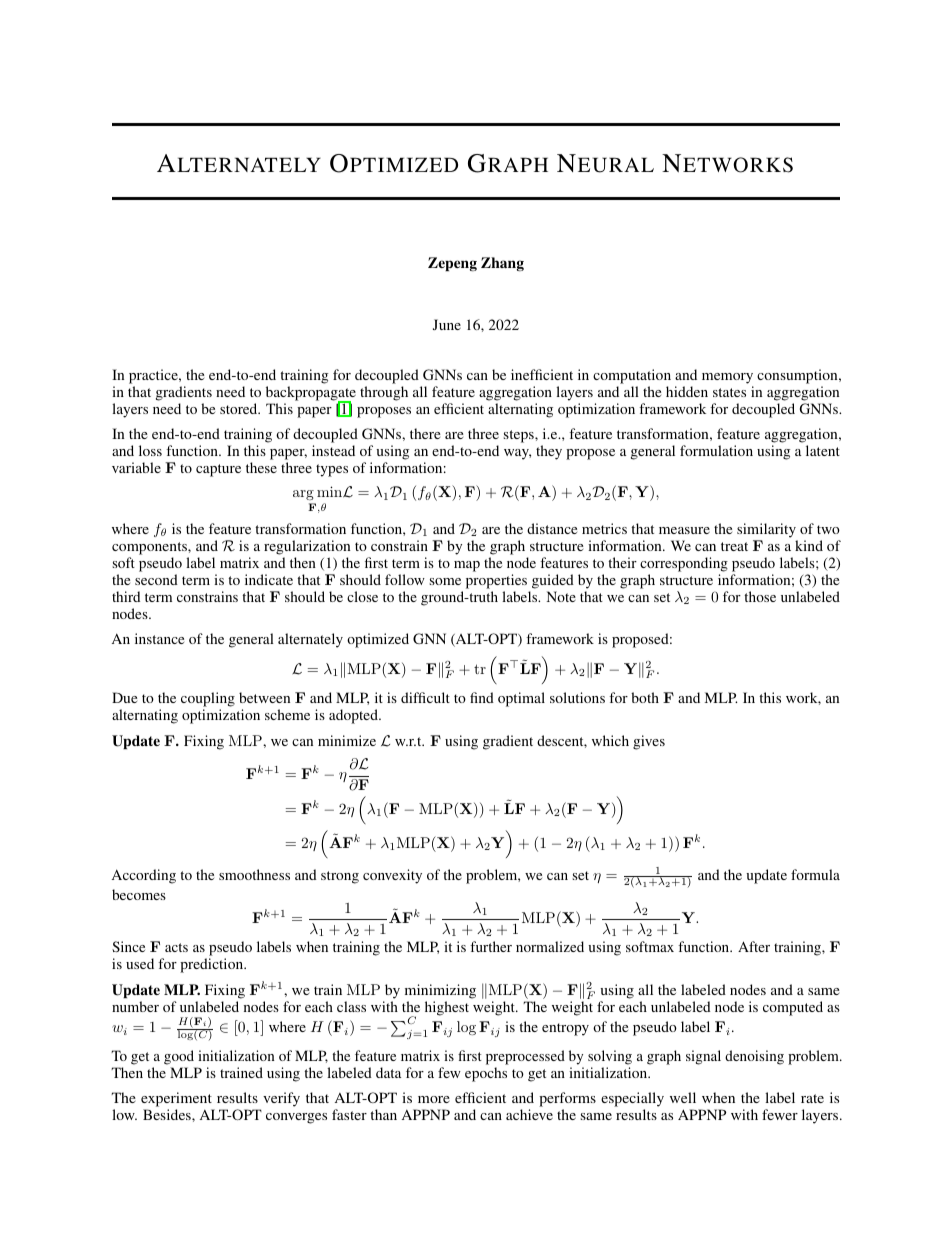  What do you see at coordinates (467, 566) in the document?
I see `map` at bounding box center [467, 566].
